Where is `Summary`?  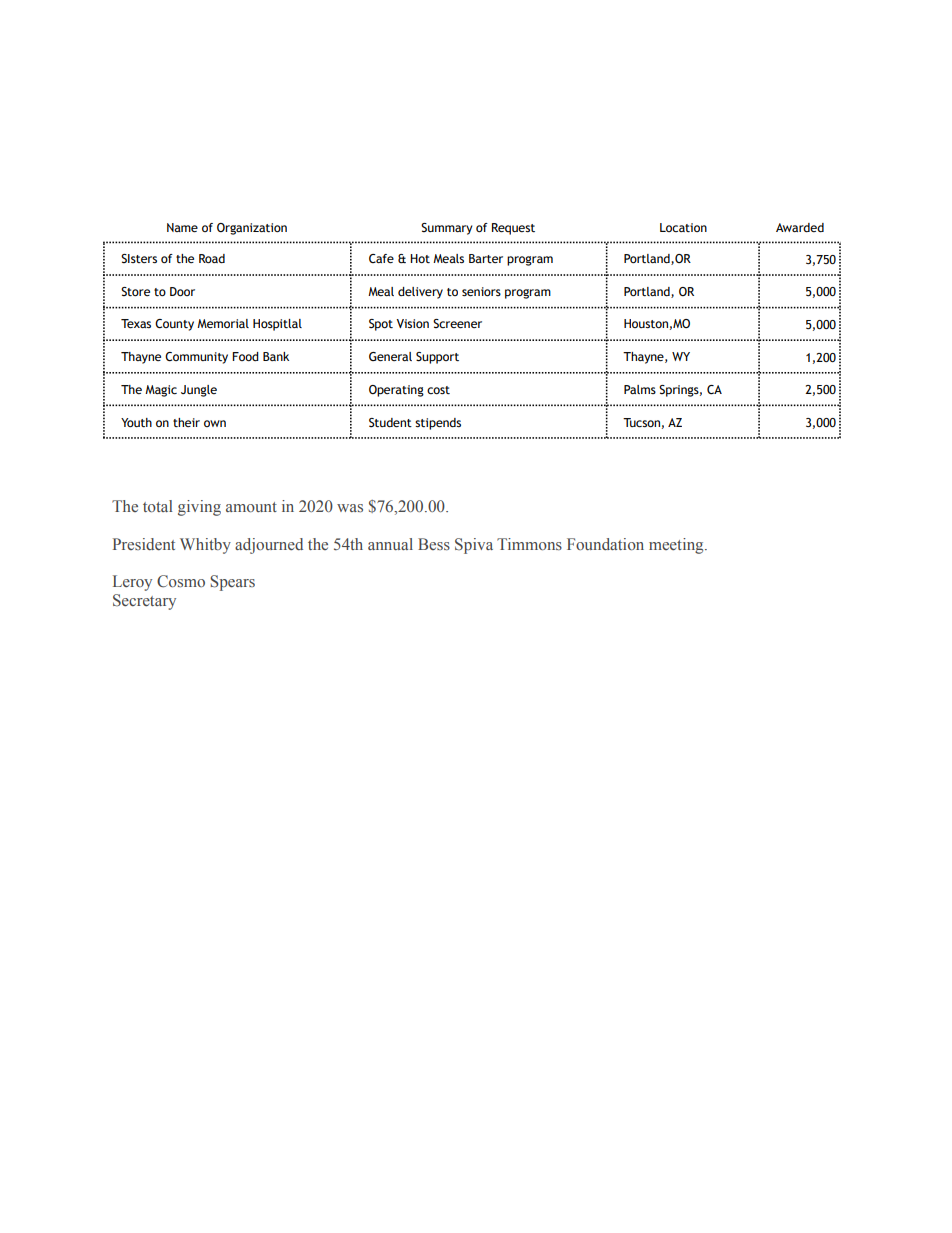 Summary is located at coordinates (446, 229).
